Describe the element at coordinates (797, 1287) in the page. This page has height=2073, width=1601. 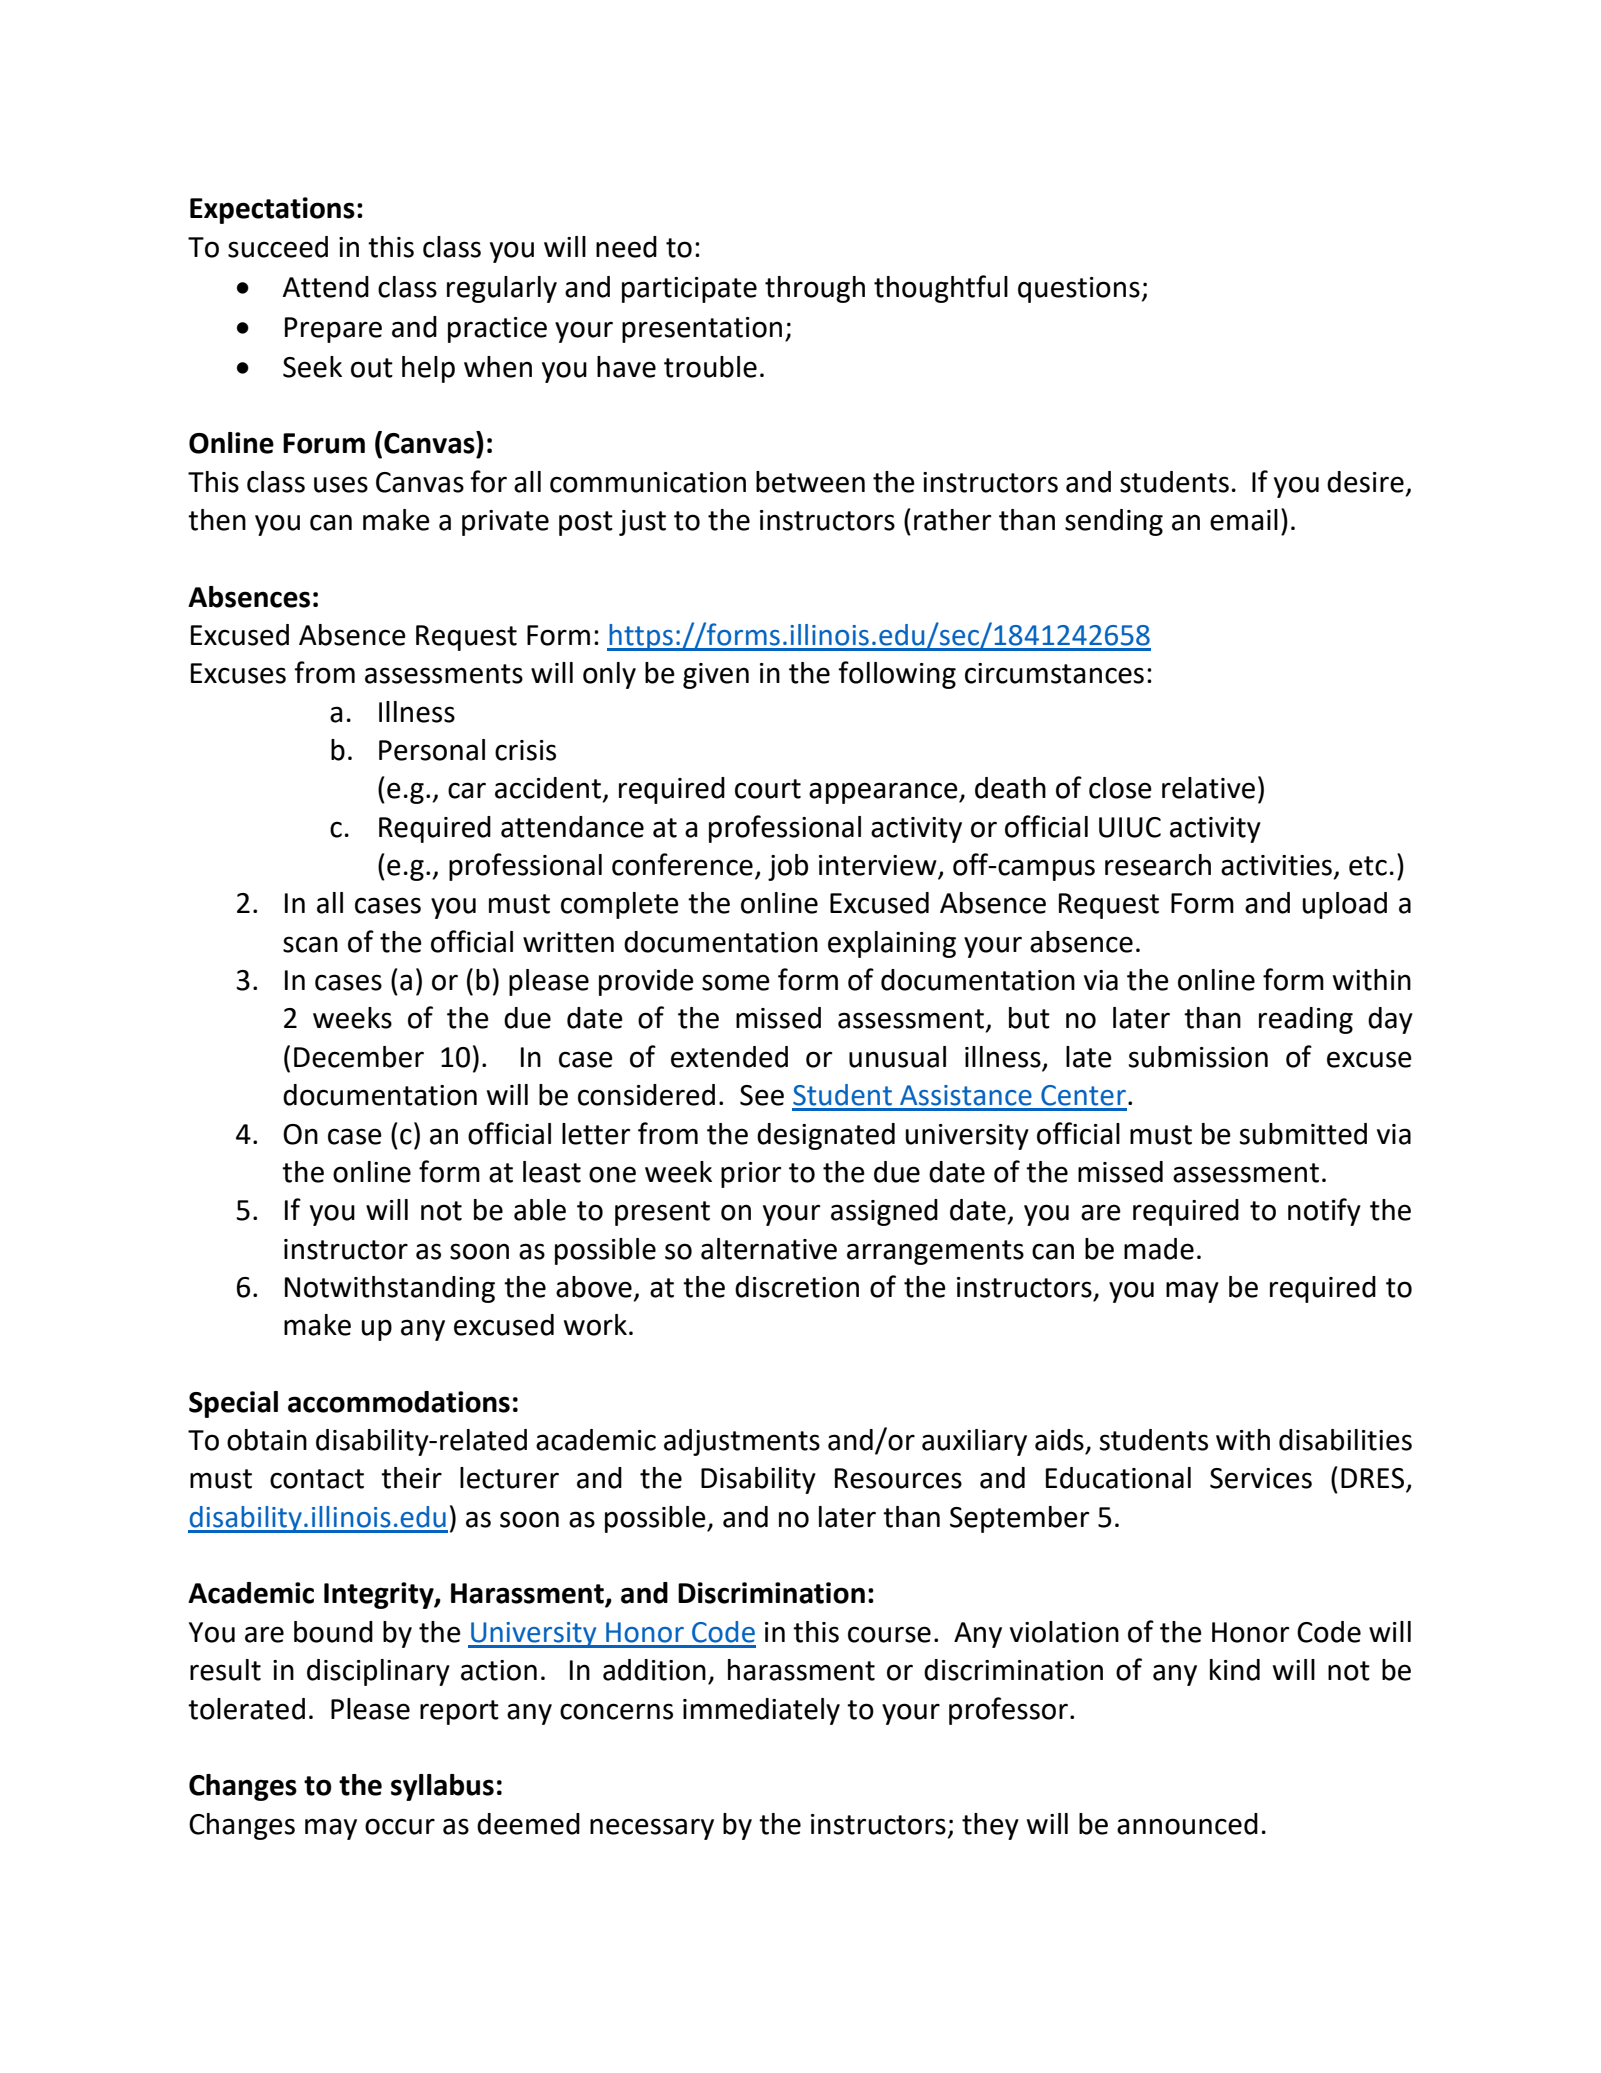
I see `discretion` at that location.
